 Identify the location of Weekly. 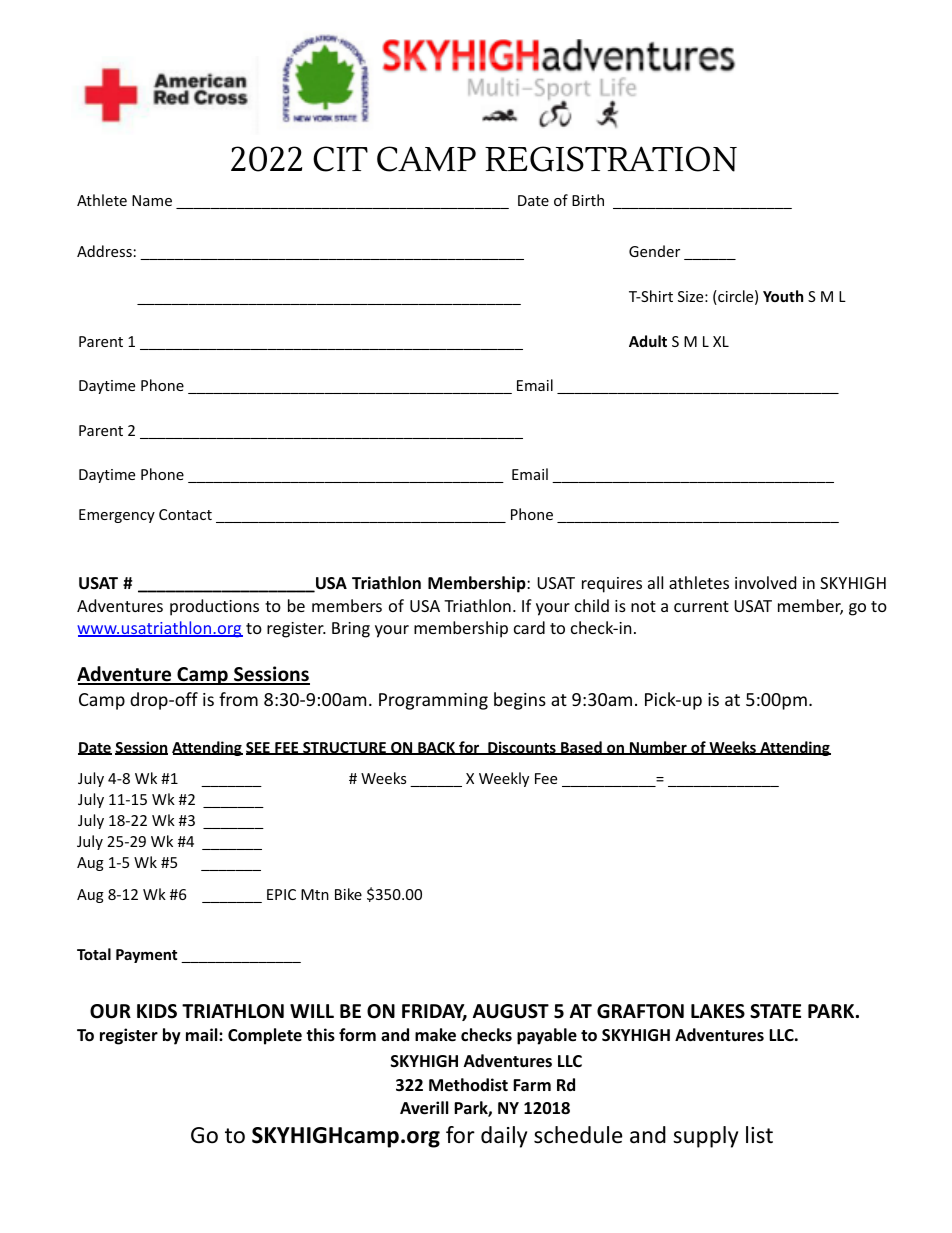
(504, 779).
